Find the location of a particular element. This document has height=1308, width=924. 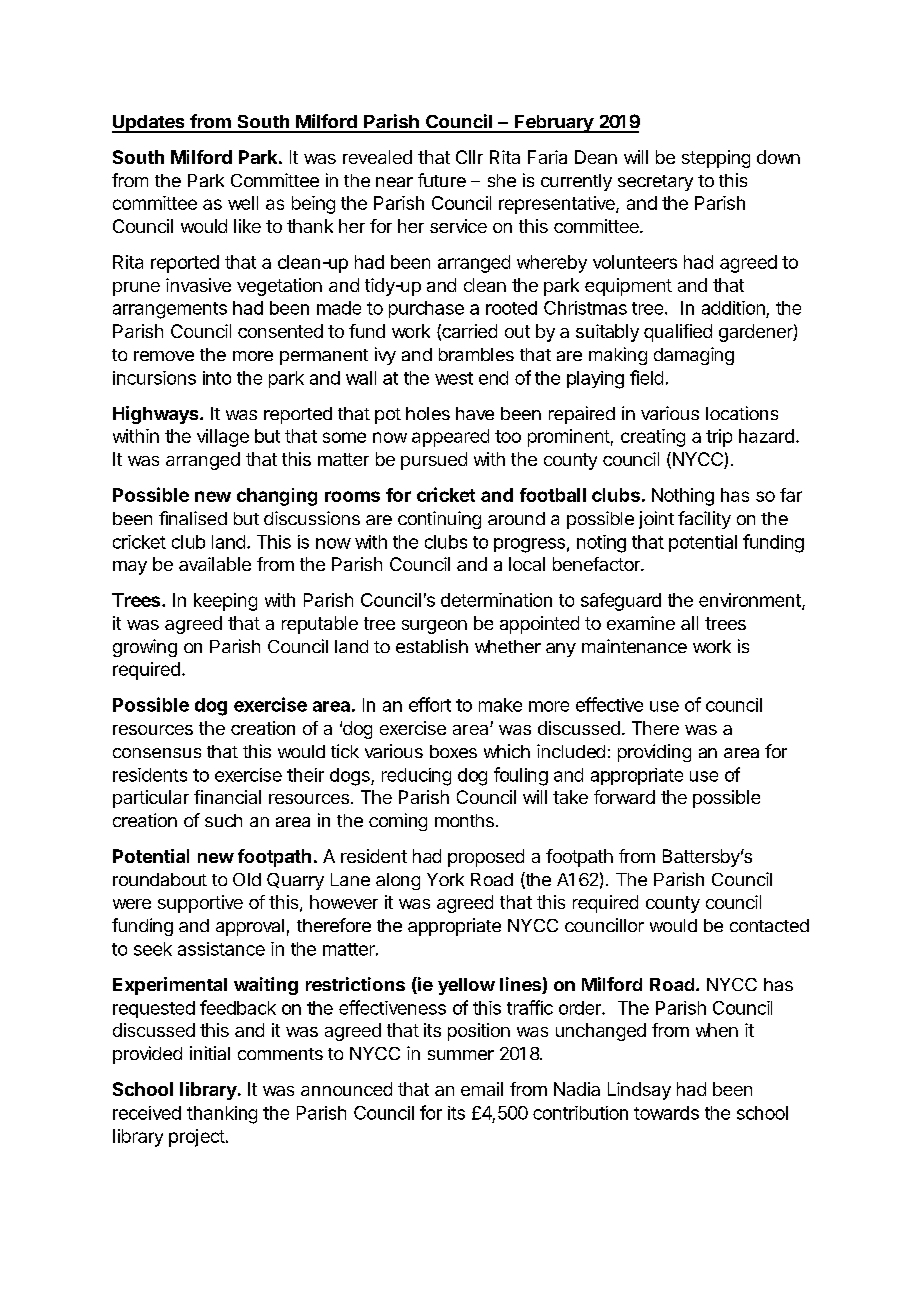

providing is located at coordinates (654, 753).
